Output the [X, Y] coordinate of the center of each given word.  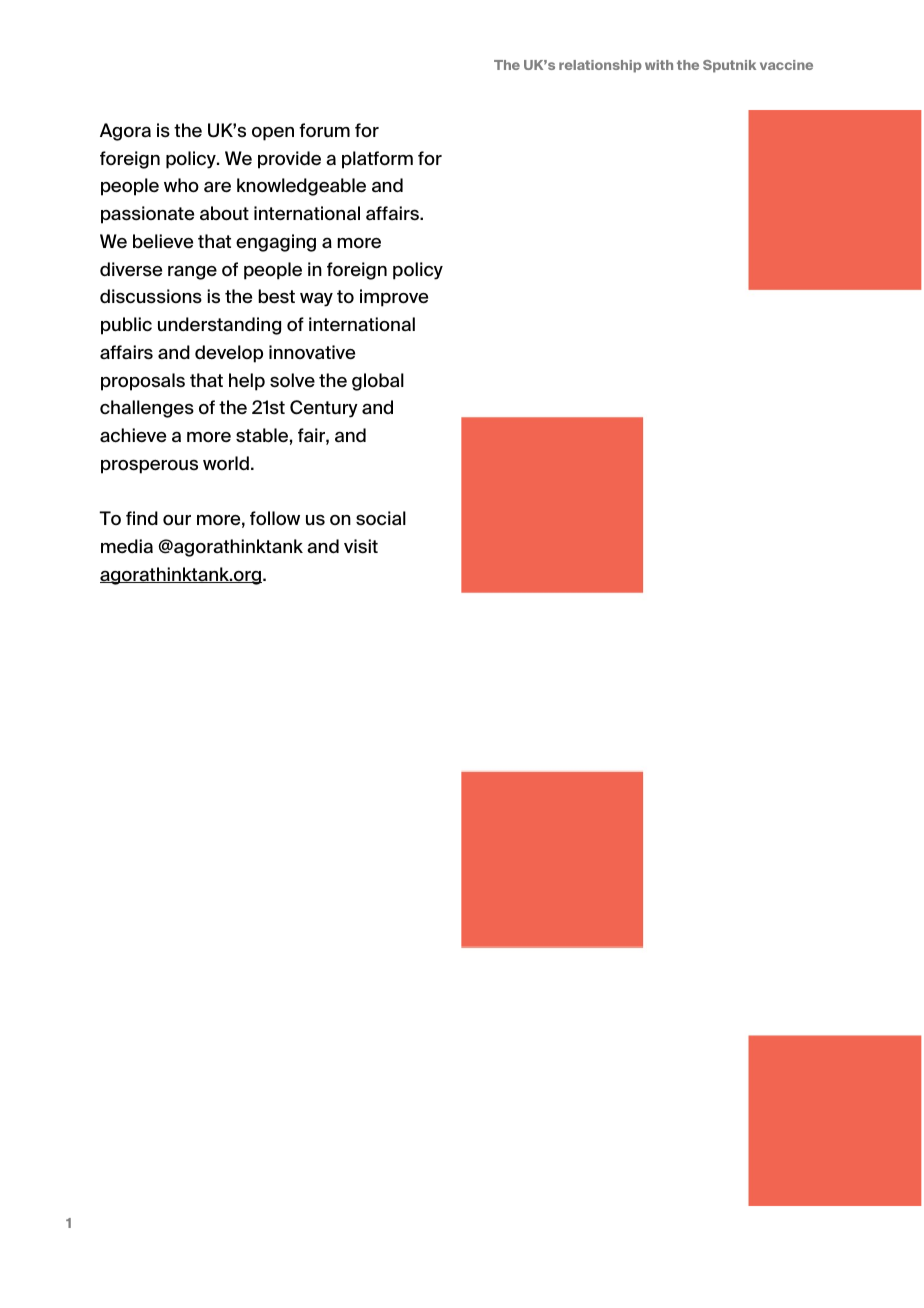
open [273, 134]
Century [324, 409]
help [247, 382]
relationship [600, 66]
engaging [276, 243]
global [378, 382]
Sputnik [729, 66]
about [224, 213]
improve [394, 298]
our [177, 520]
